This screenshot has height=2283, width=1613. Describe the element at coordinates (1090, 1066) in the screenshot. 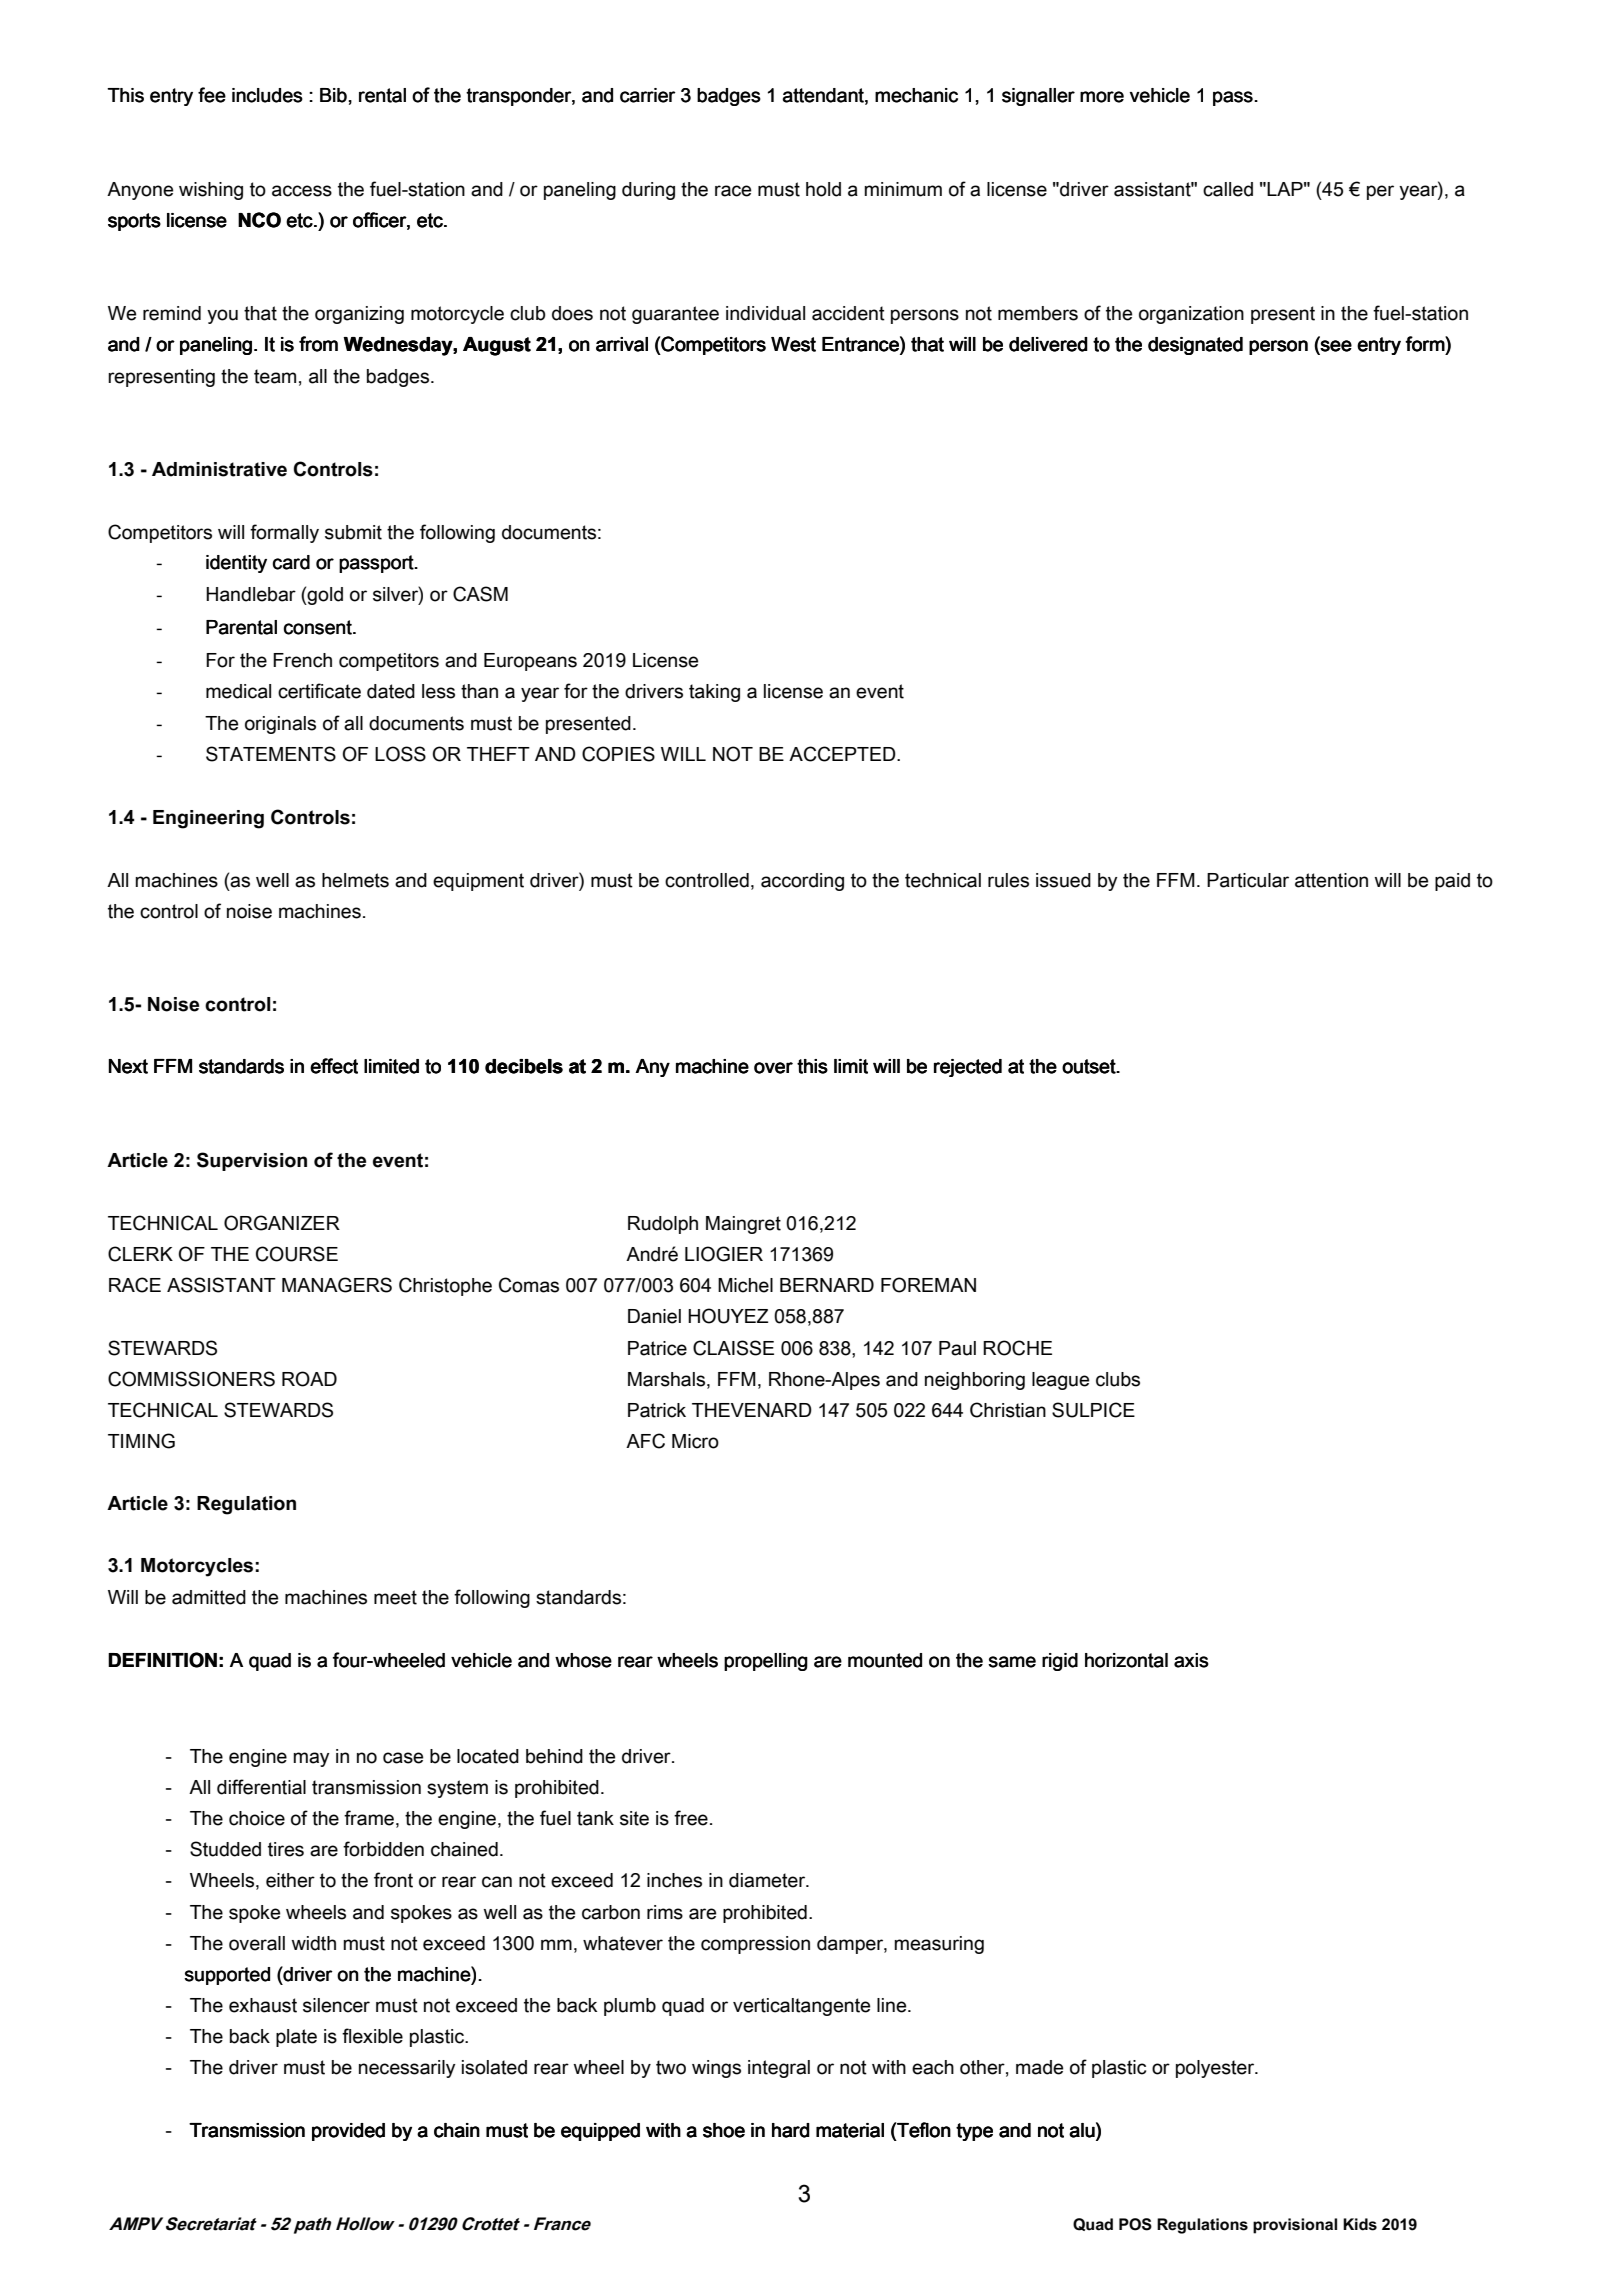

I see `outset` at that location.
